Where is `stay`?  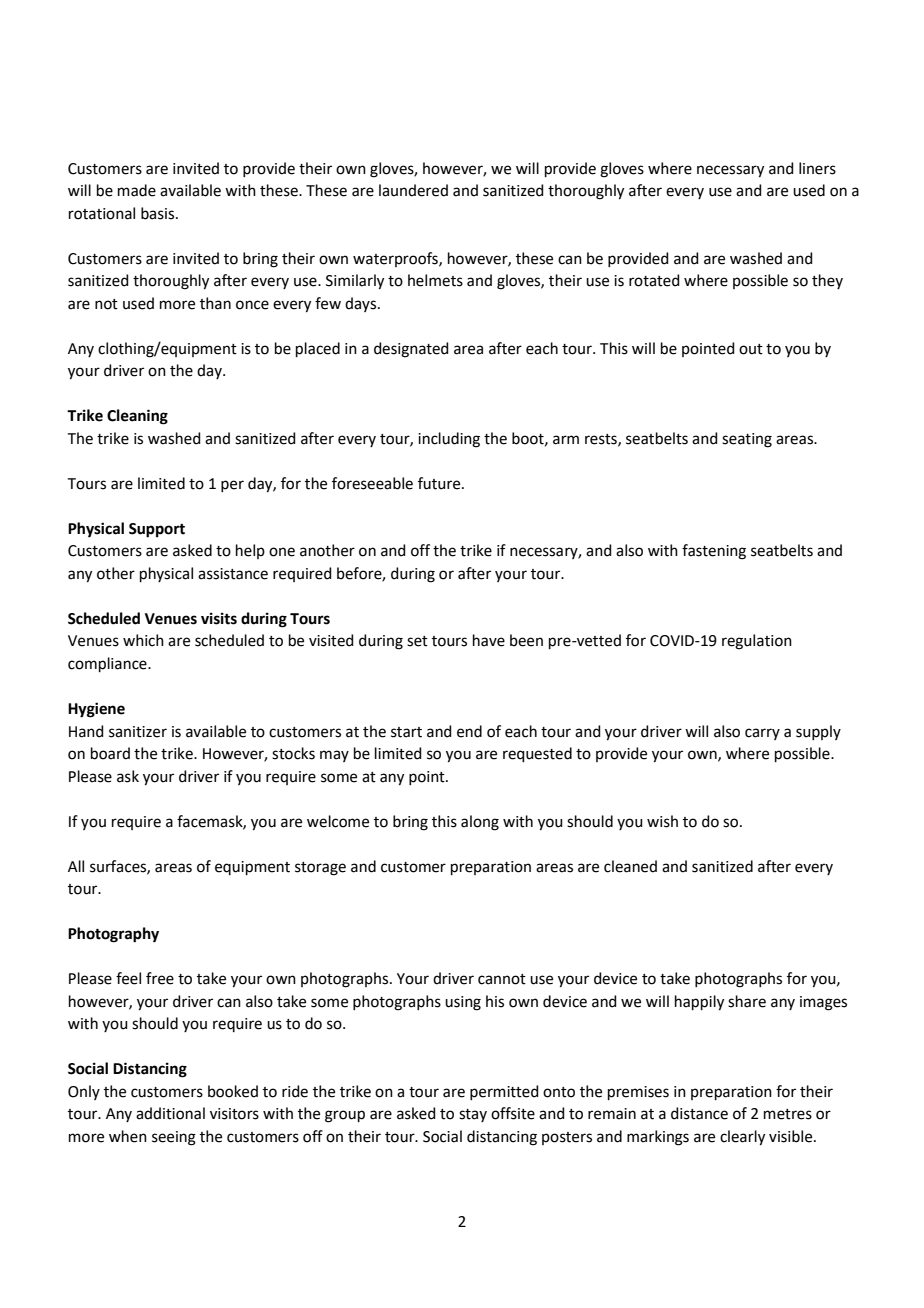
stay is located at coordinates (473, 1115).
